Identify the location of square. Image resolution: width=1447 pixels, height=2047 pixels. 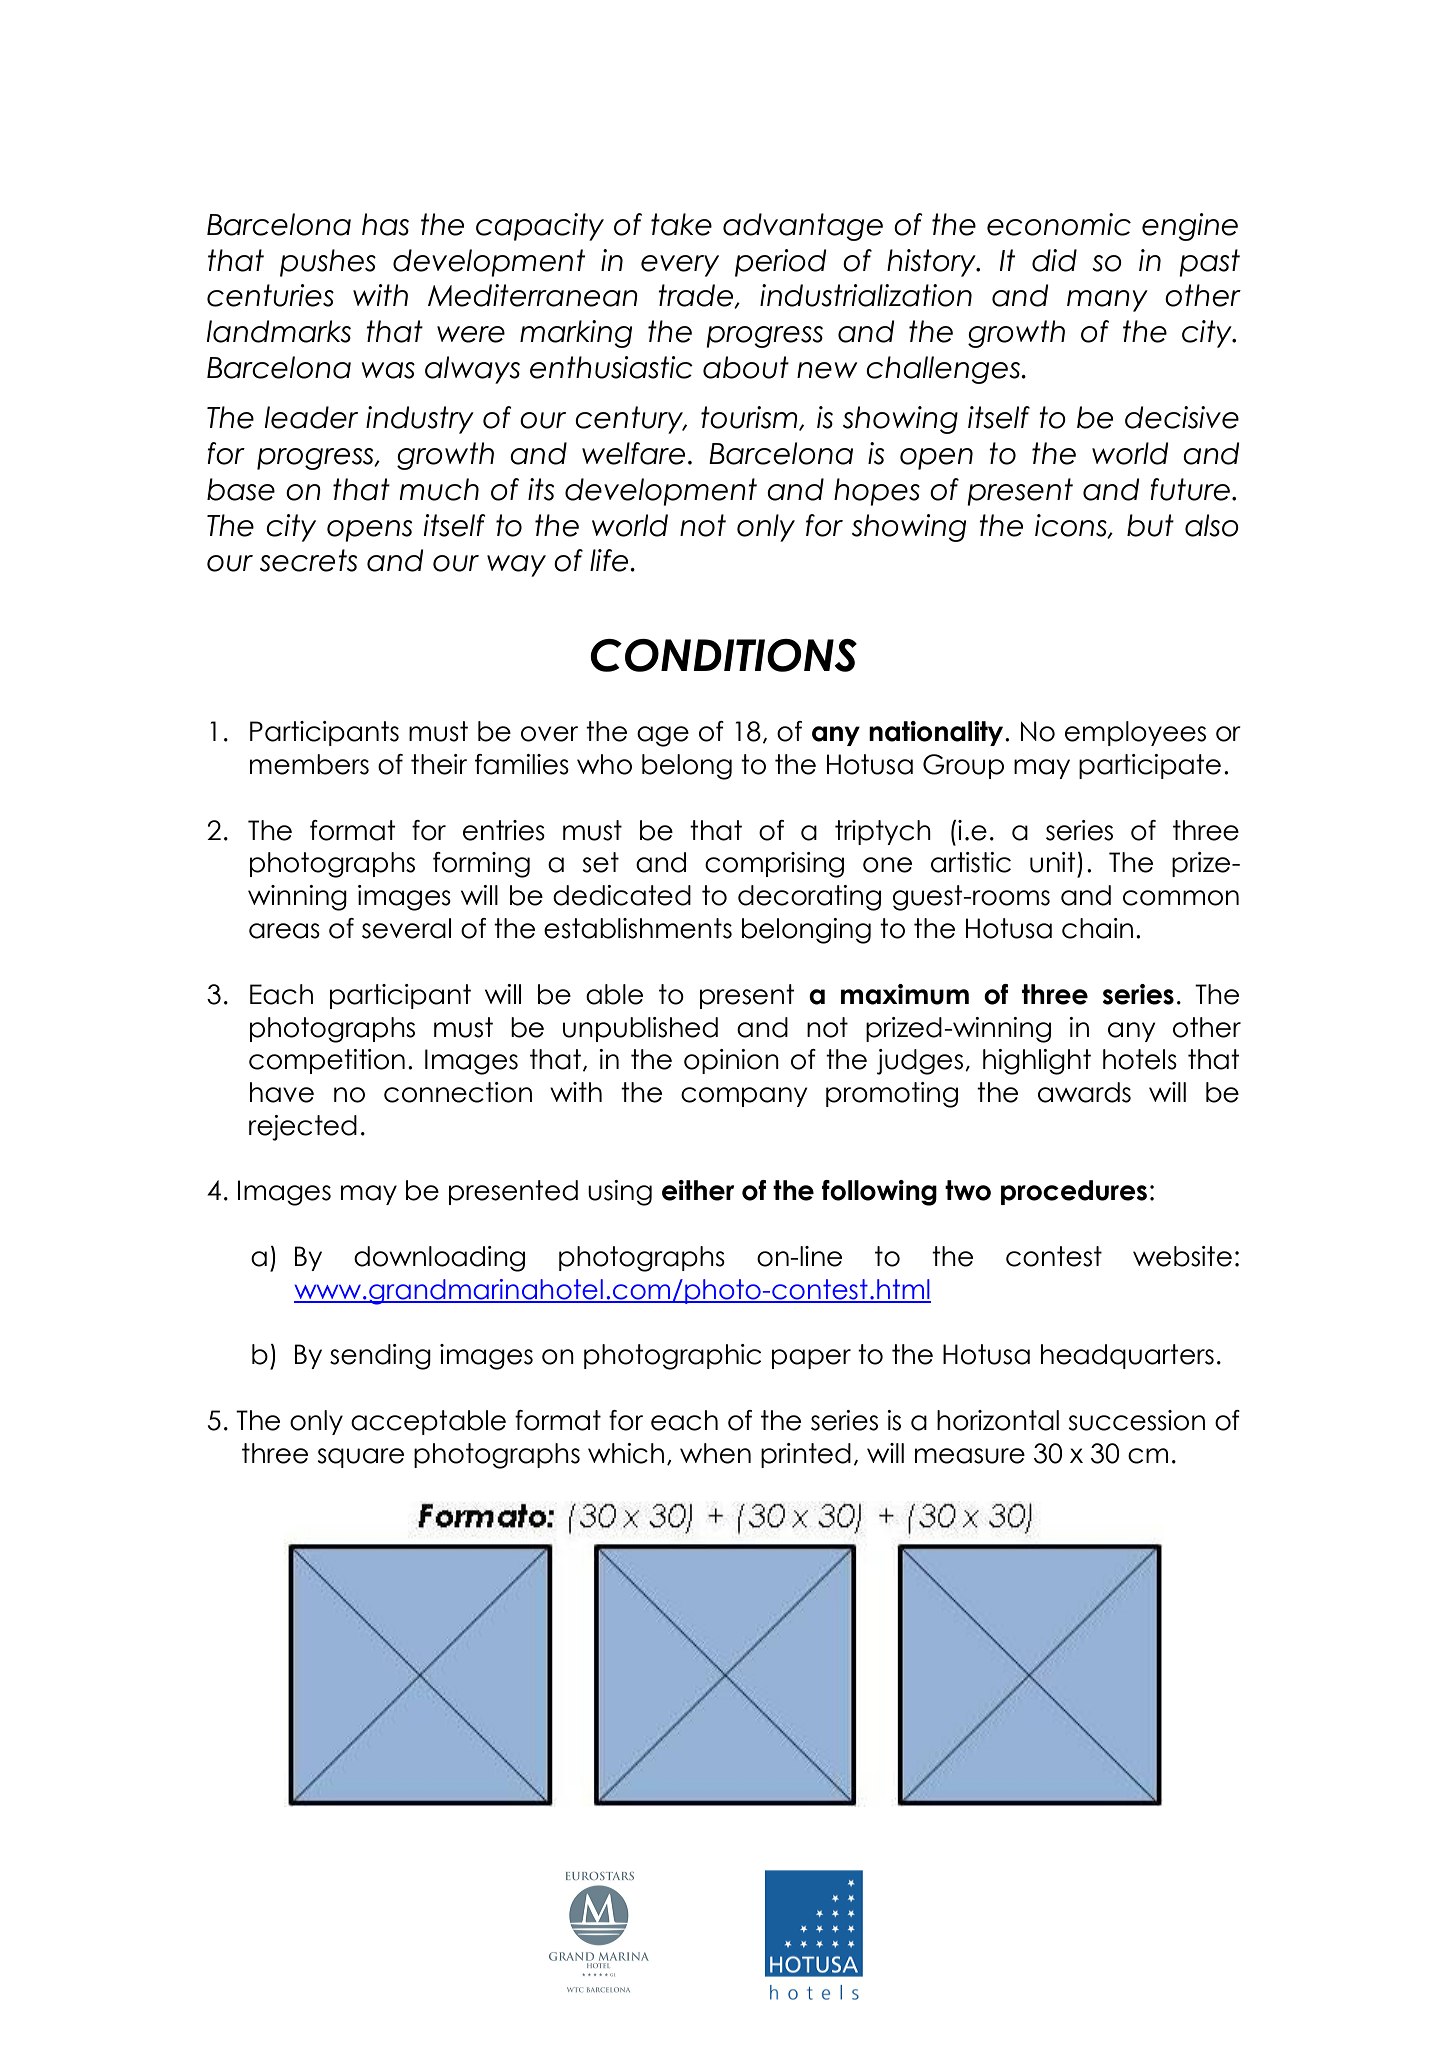
(360, 1458).
